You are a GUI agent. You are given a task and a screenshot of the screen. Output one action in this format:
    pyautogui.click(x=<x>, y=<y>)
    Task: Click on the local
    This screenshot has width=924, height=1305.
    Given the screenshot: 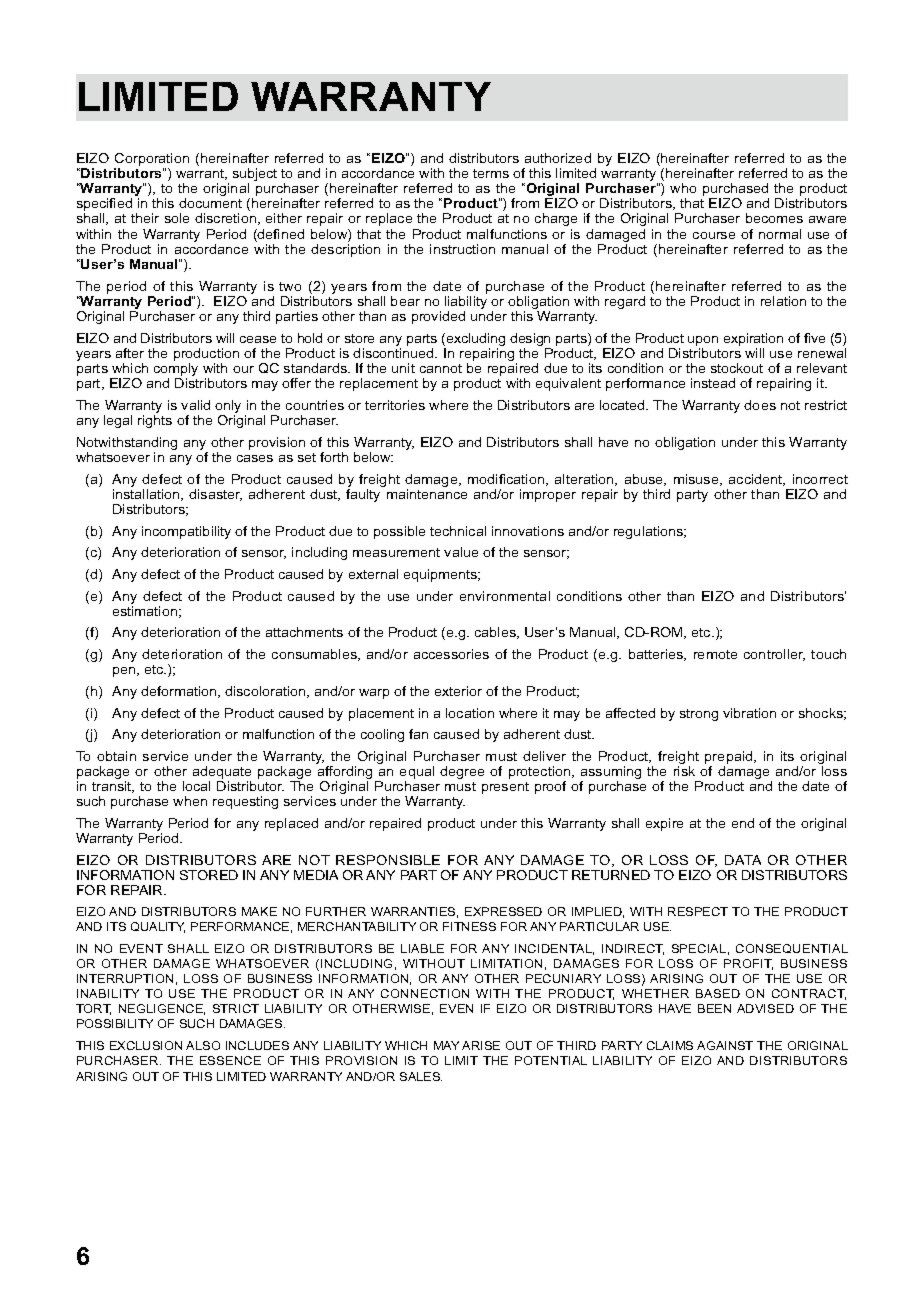 What is the action you would take?
    pyautogui.click(x=196, y=786)
